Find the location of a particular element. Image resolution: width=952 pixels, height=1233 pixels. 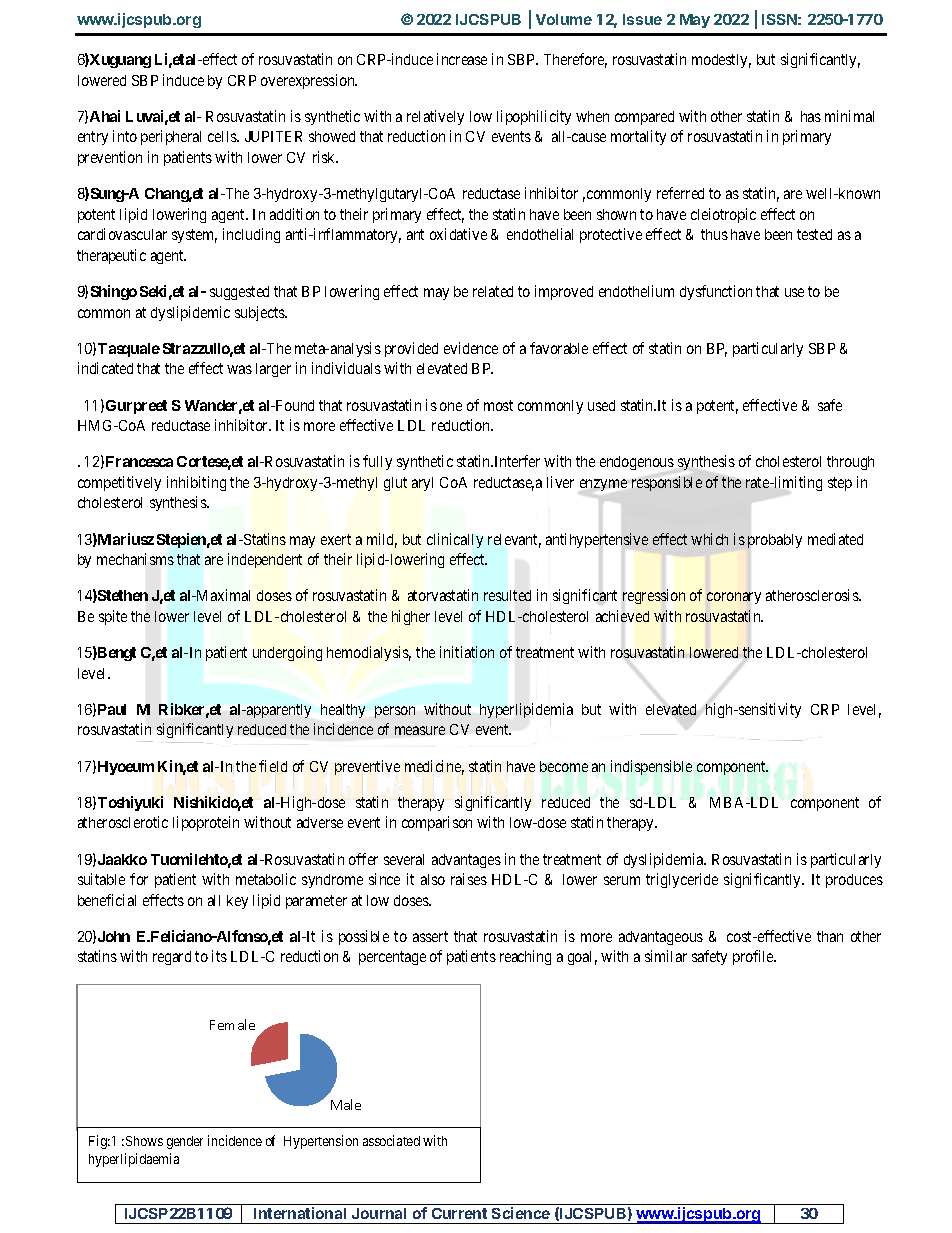

indispensible is located at coordinates (651, 767).
